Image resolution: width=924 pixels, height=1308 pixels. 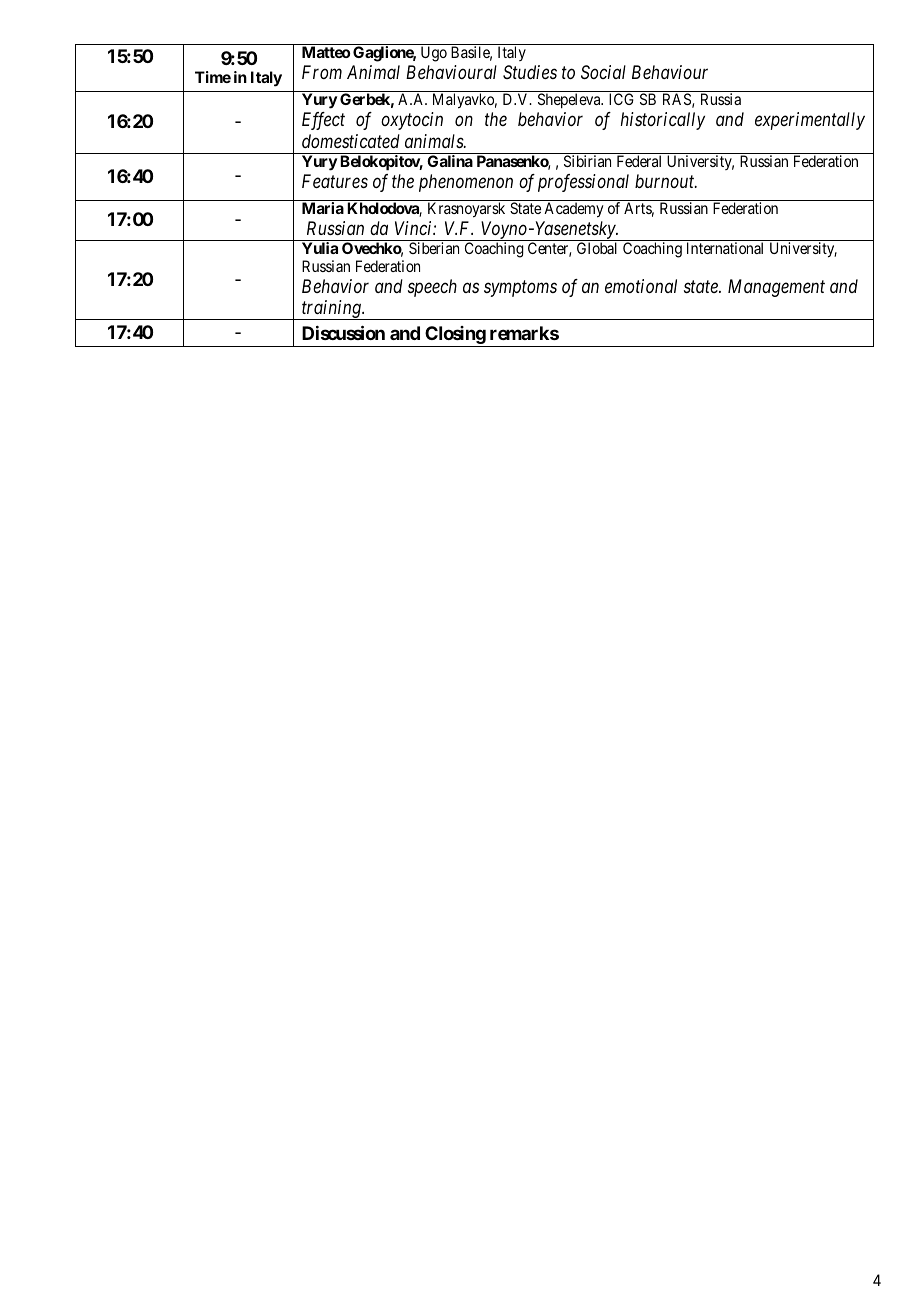 What do you see at coordinates (603, 72) in the page?
I see `Social` at bounding box center [603, 72].
